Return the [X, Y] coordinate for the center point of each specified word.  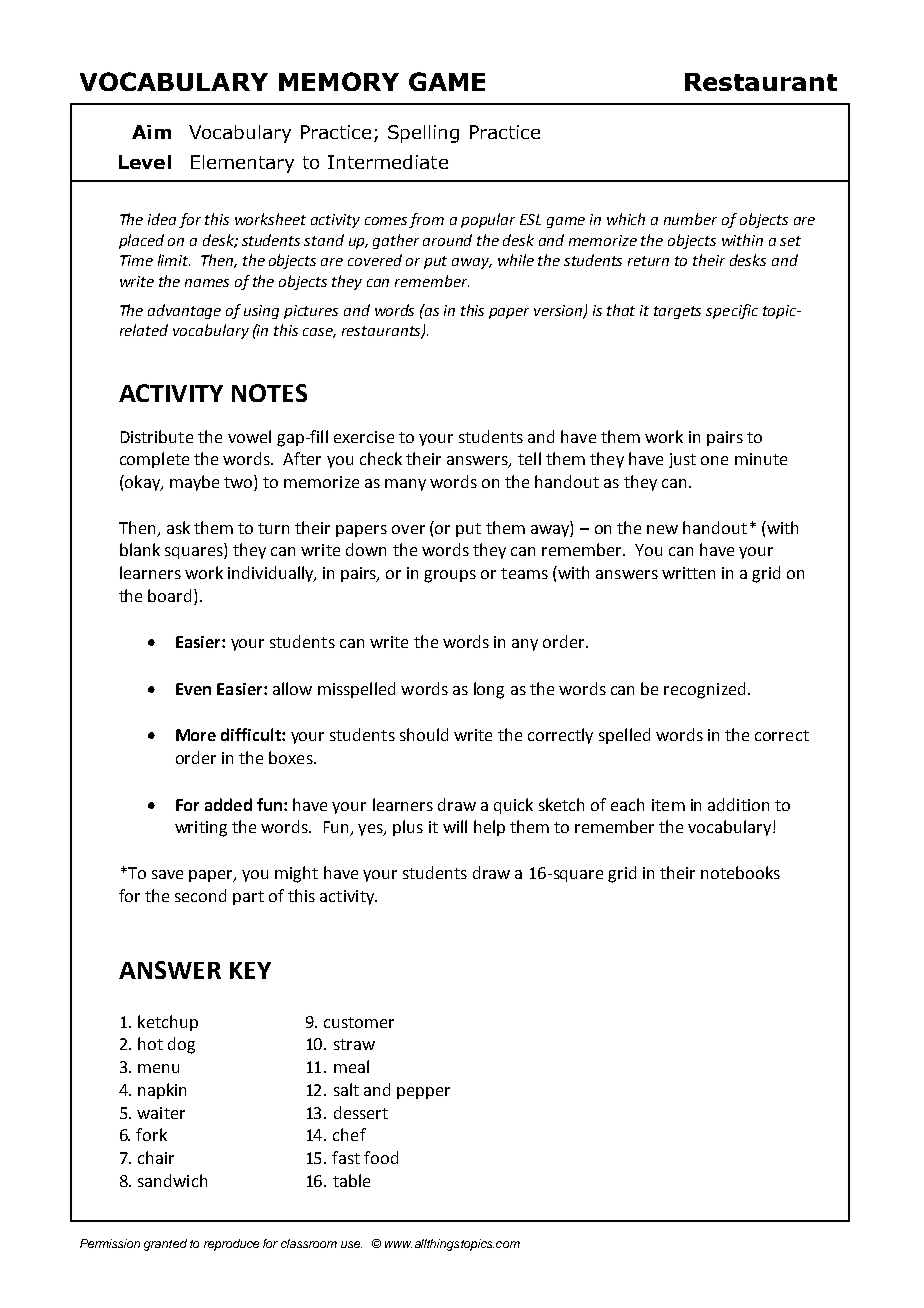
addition [738, 804]
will [455, 826]
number [690, 219]
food [381, 1157]
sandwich [172, 1180]
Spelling [423, 134]
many [405, 485]
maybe [194, 483]
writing [201, 829]
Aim [151, 132]
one [714, 460]
